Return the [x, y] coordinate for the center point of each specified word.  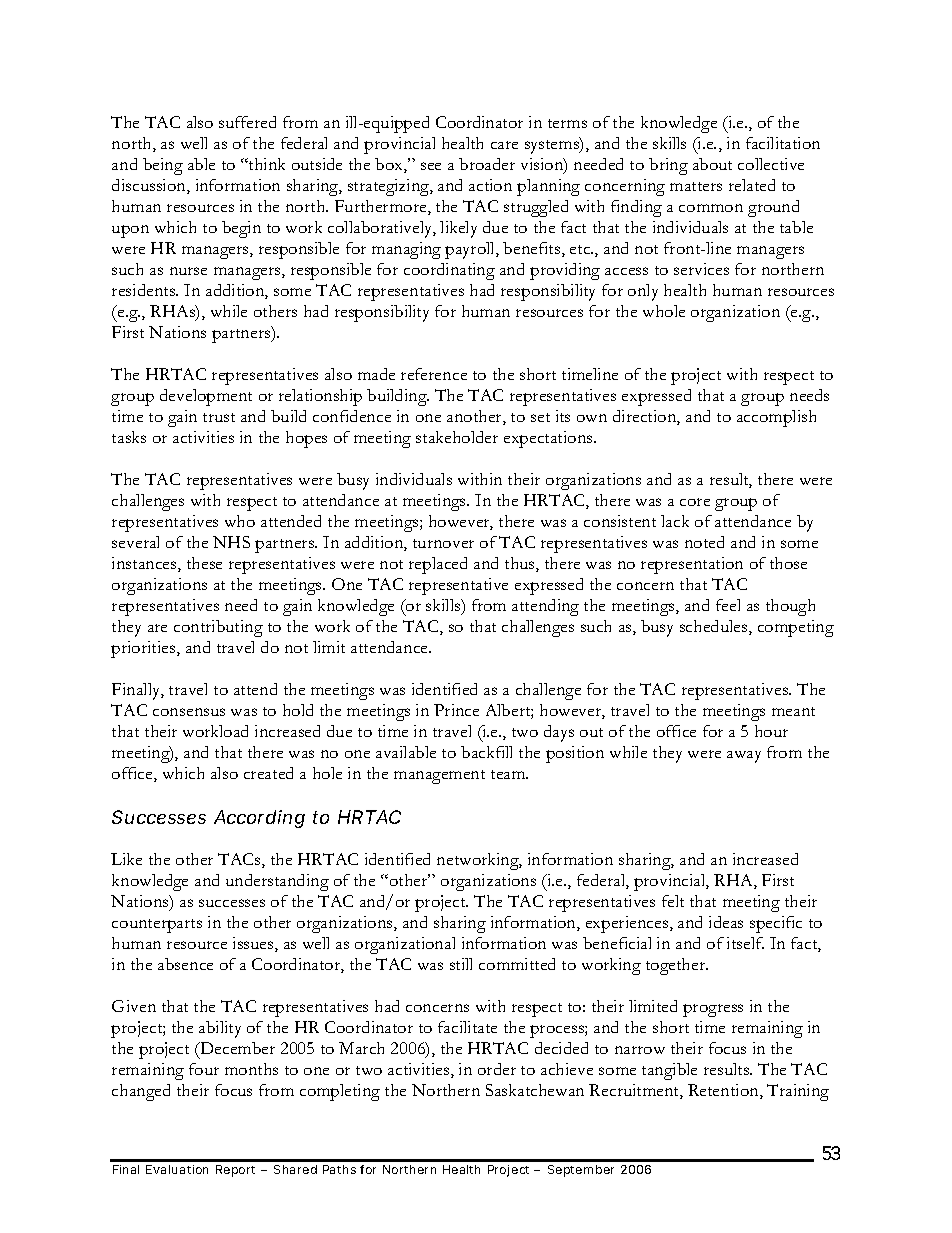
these [204, 563]
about [712, 164]
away [744, 757]
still [461, 964]
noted [704, 542]
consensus [189, 712]
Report [235, 1171]
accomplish [776, 418]
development [206, 397]
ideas [726, 922]
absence [185, 964]
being [163, 166]
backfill [486, 752]
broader [487, 164]
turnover [443, 543]
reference [434, 374]
